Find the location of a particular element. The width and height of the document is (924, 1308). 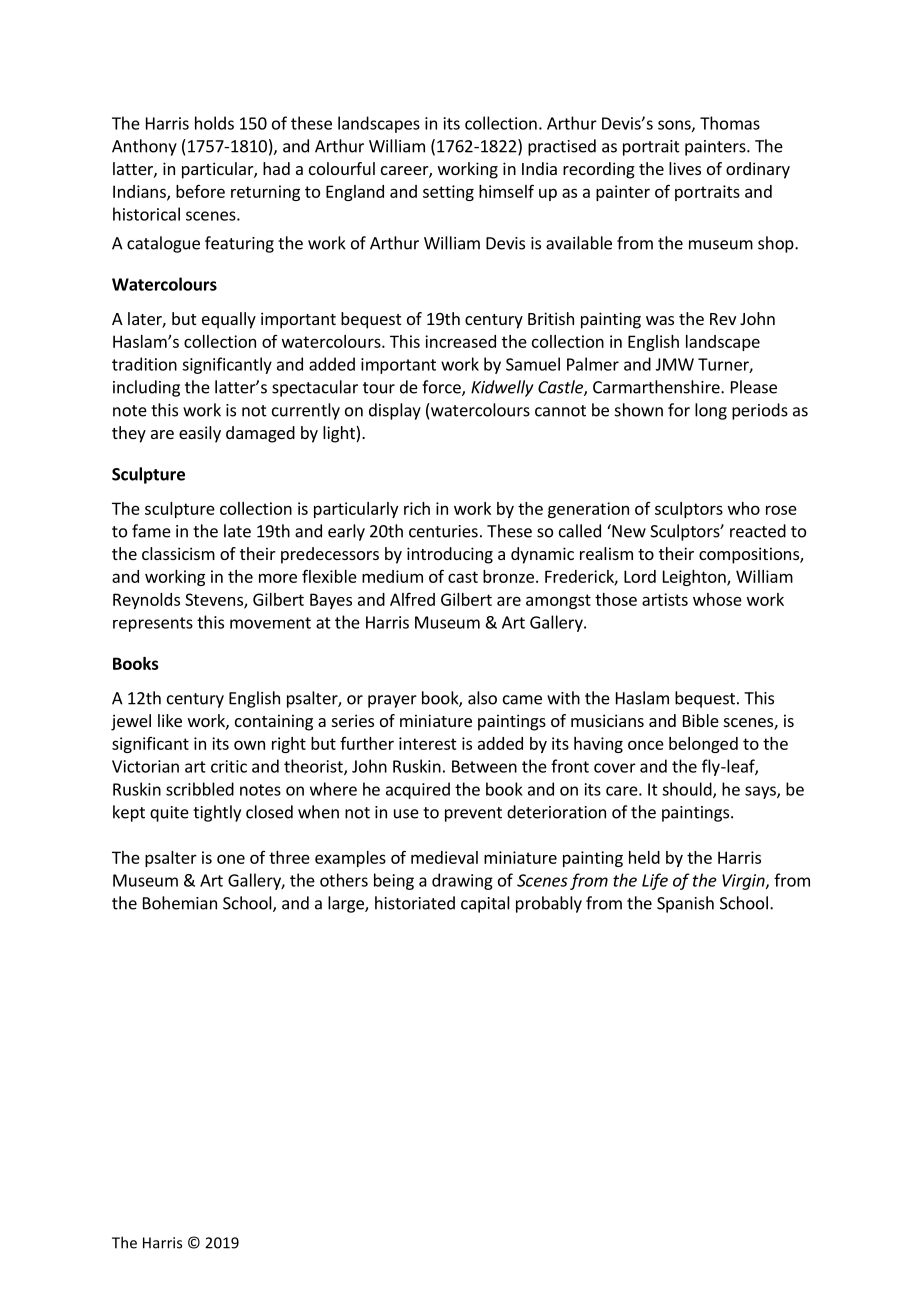

also is located at coordinates (482, 698).
